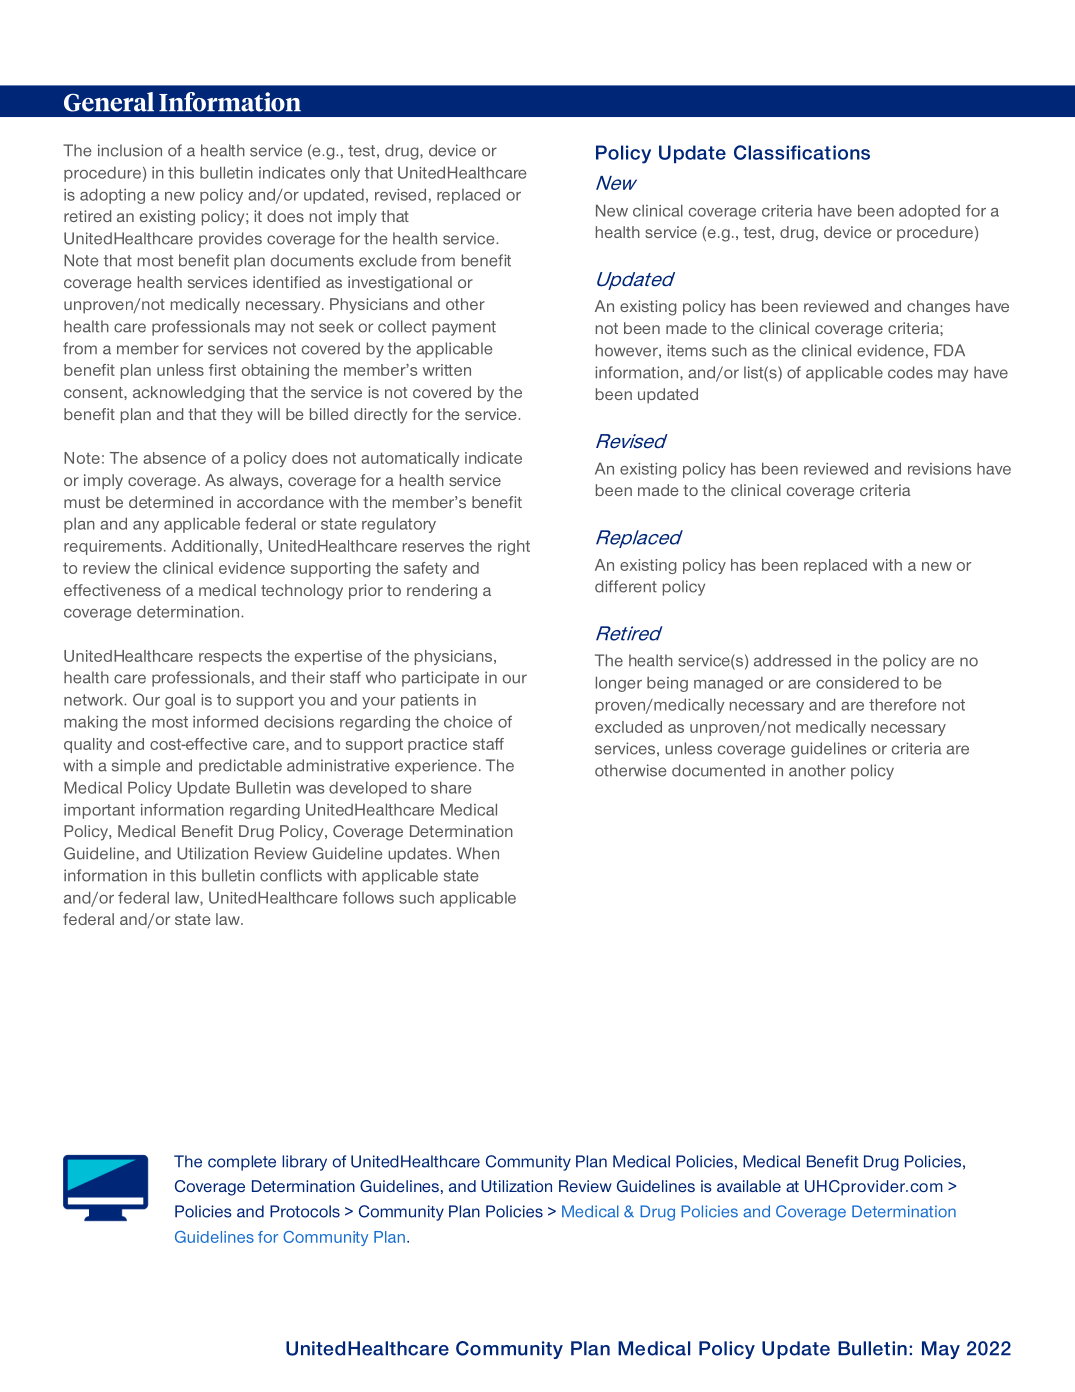 Image resolution: width=1075 pixels, height=1392 pixels. I want to click on complete, so click(242, 1163).
